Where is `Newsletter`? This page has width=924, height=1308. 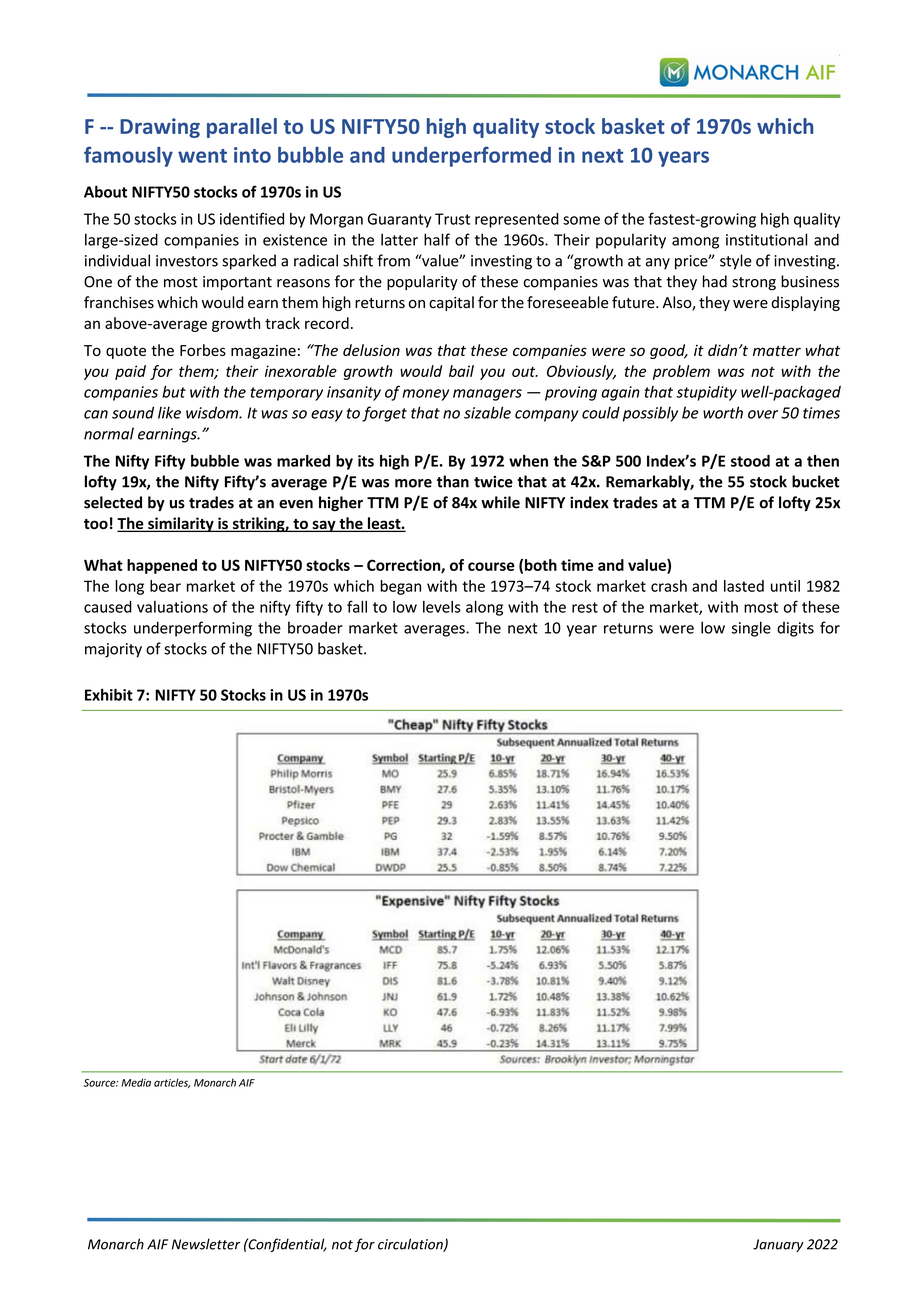
Newsletter is located at coordinates (206, 1244).
